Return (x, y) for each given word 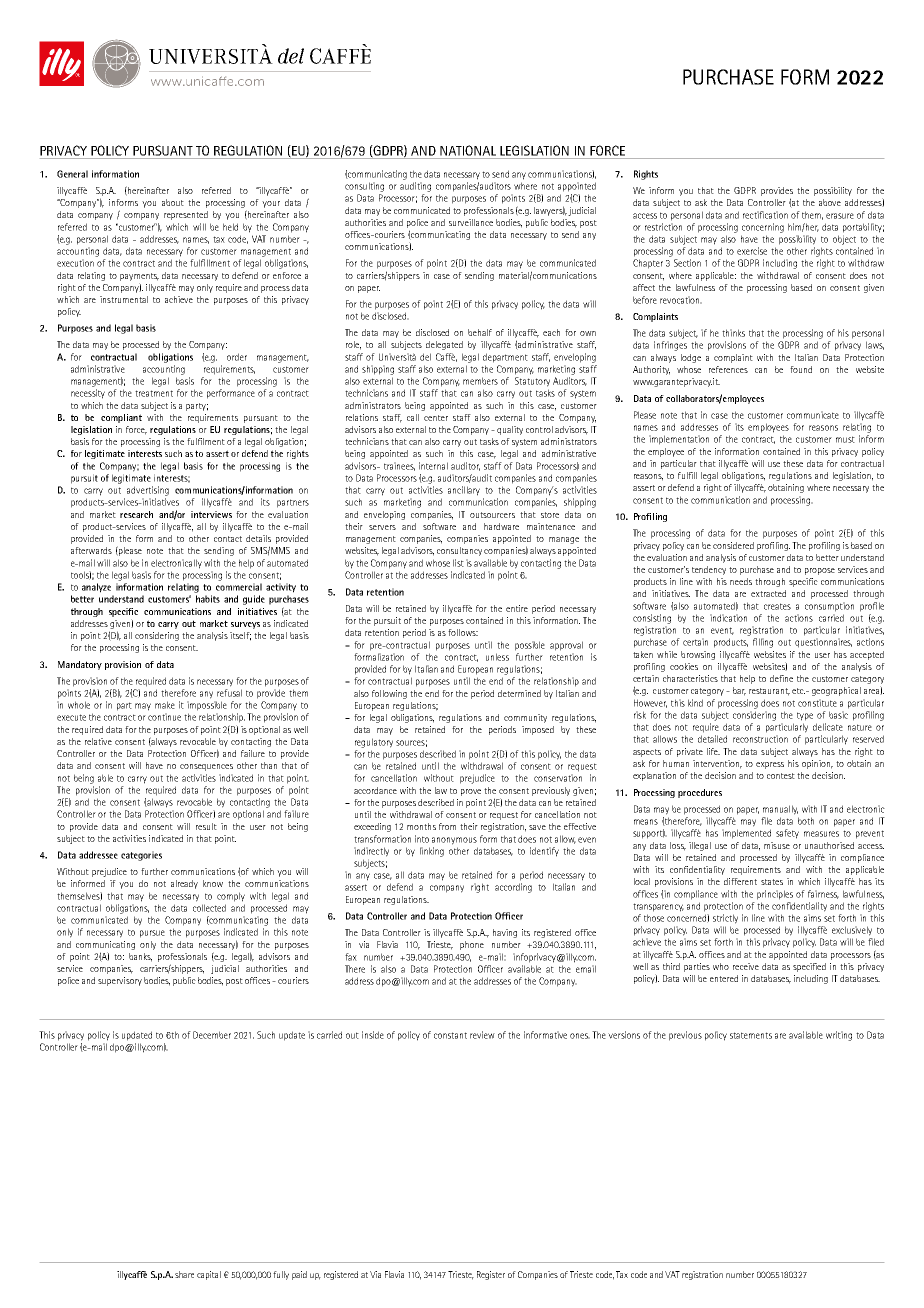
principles (775, 895)
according (513, 888)
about (173, 202)
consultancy (459, 551)
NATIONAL (468, 150)
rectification (765, 215)
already (184, 884)
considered (733, 545)
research (136, 514)
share (184, 1274)
